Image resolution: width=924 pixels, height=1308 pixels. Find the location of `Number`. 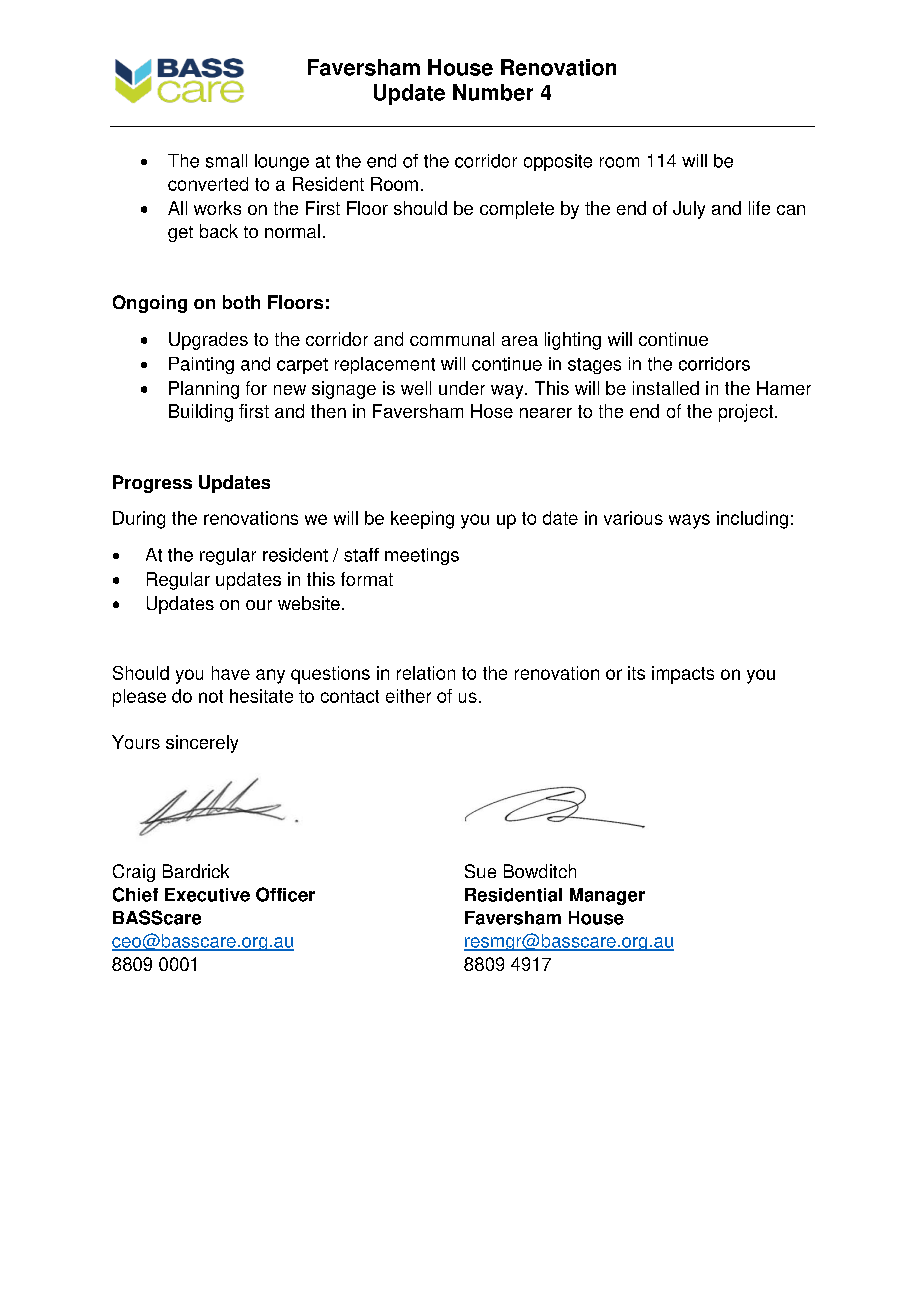

Number is located at coordinates (493, 92).
